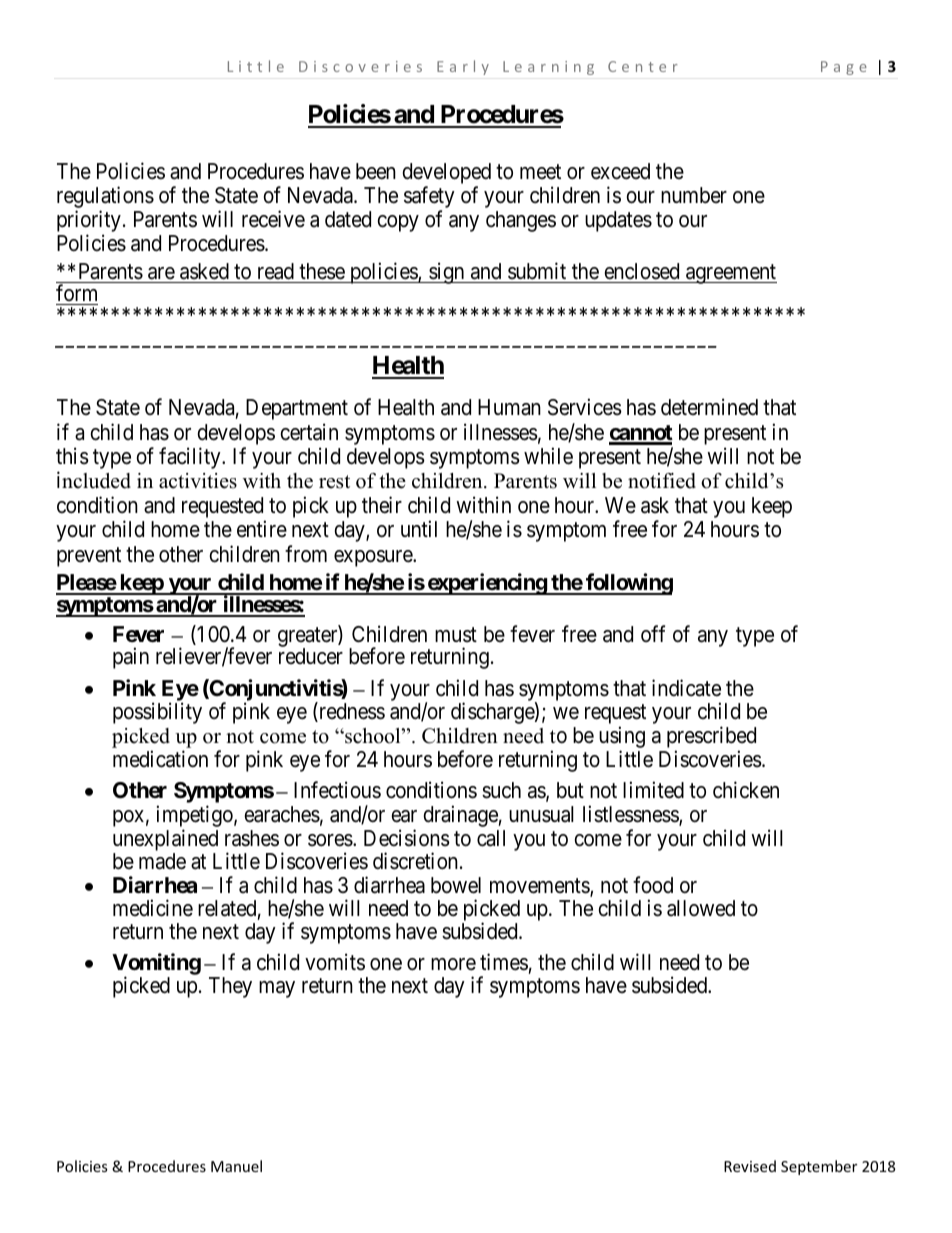 The width and height of the document is (952, 1233). Describe the element at coordinates (453, 964) in the document. I see `more` at that location.
